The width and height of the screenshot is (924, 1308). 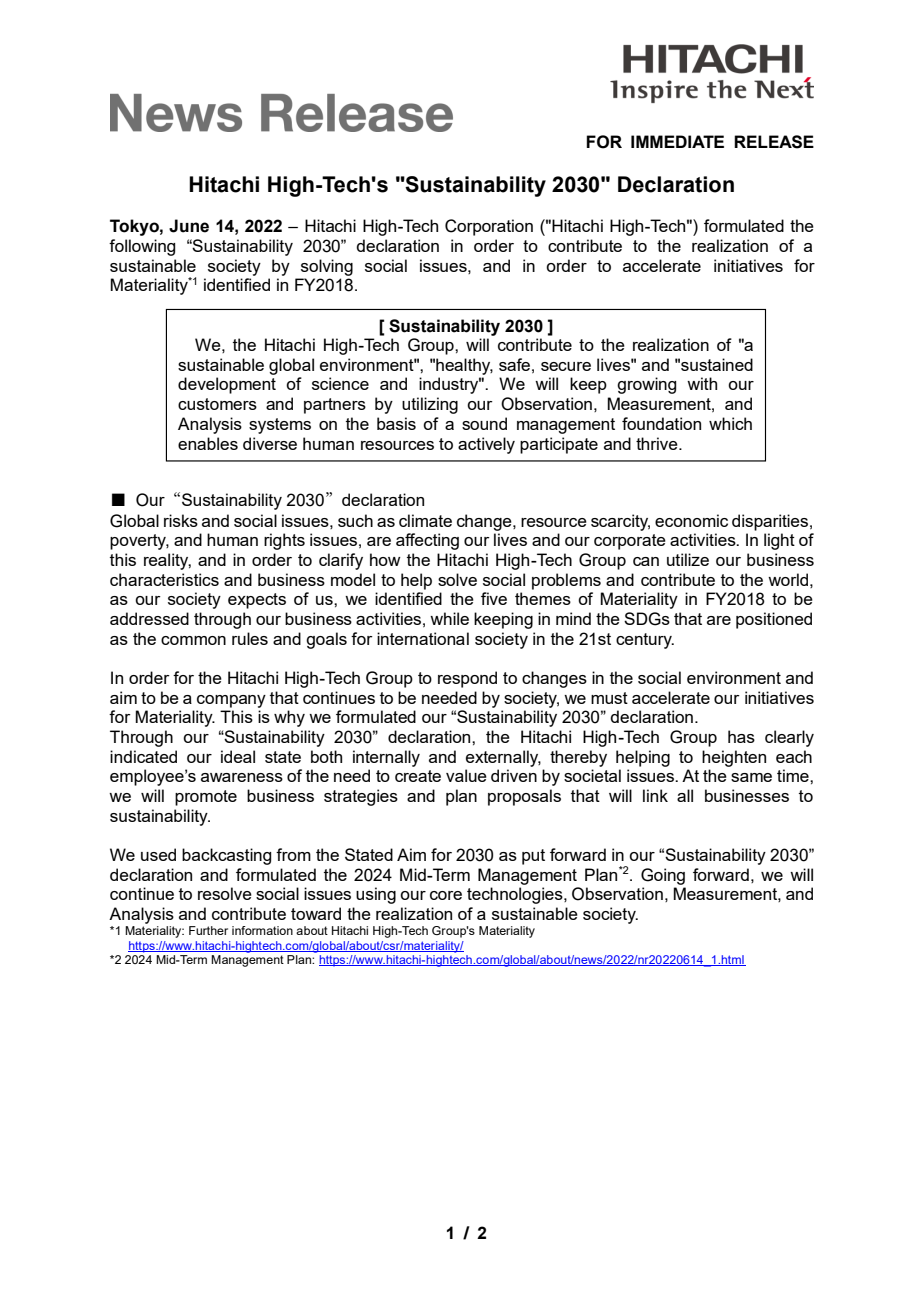 I want to click on core, so click(x=446, y=895).
